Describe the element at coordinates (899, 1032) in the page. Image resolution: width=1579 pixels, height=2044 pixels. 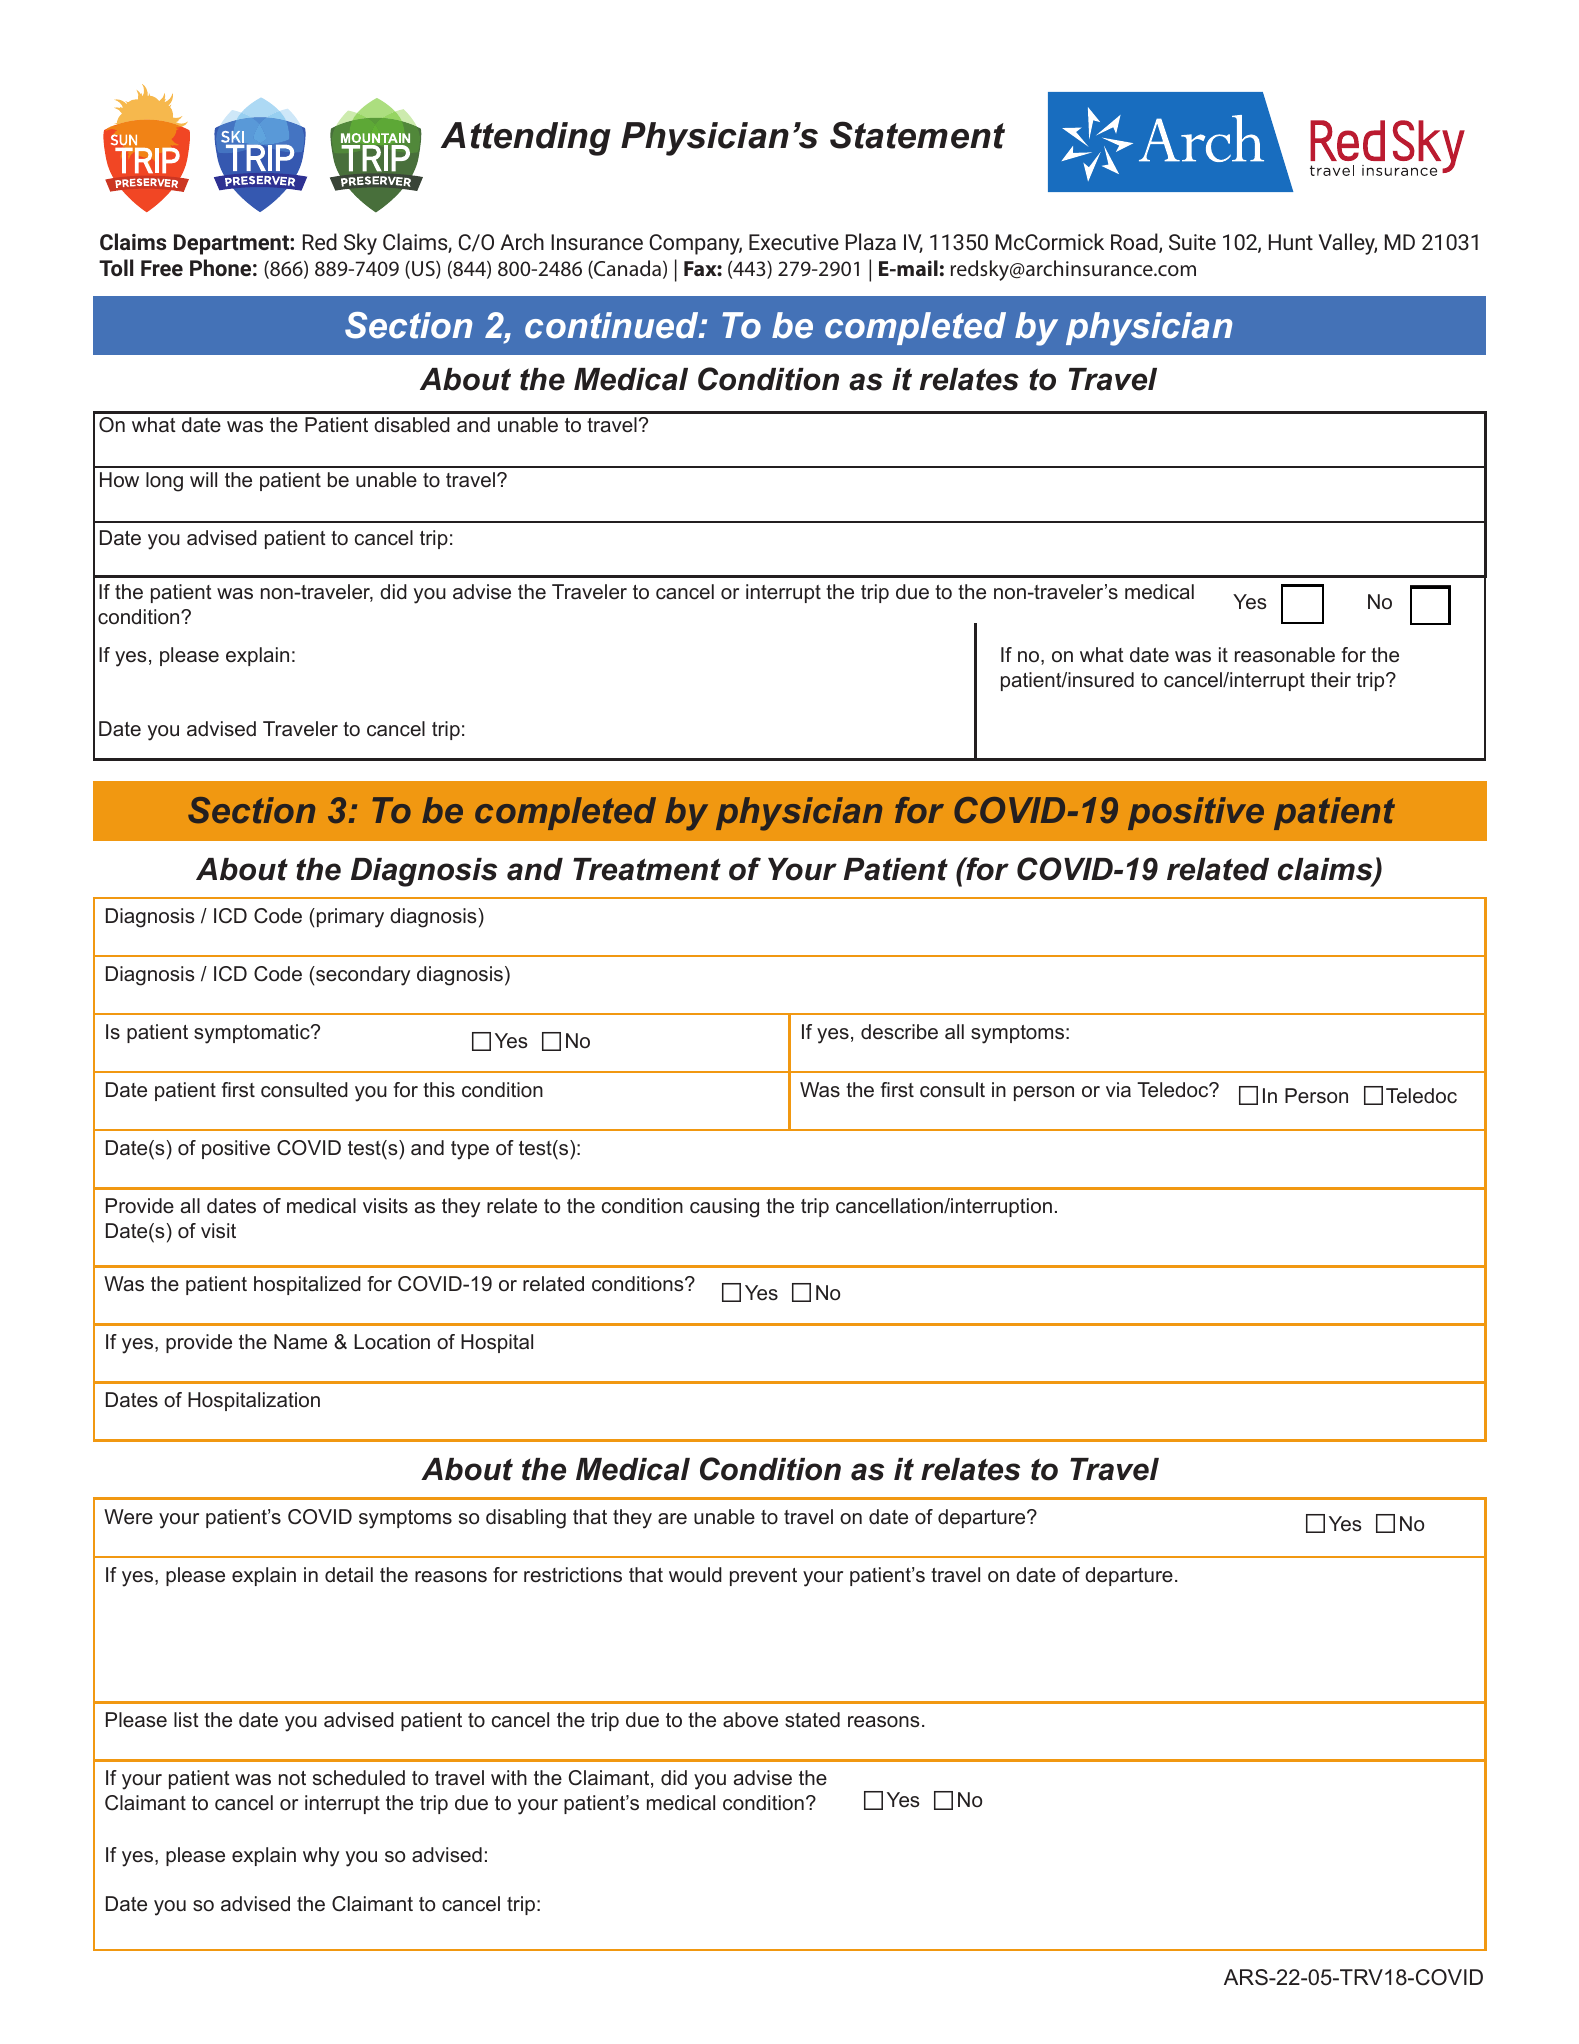
I see `describe` at that location.
